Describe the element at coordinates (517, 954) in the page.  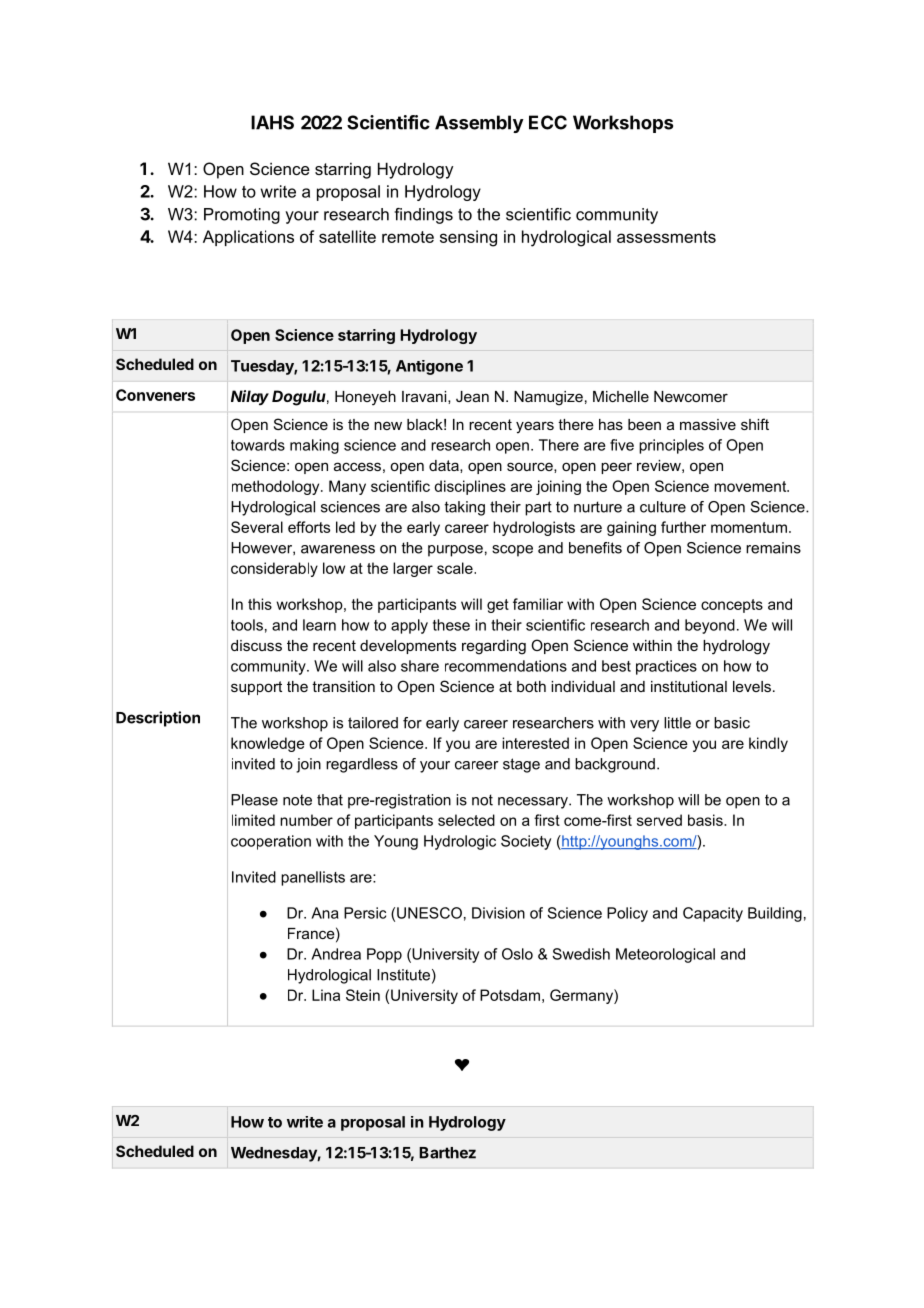
I see `Oslo` at that location.
